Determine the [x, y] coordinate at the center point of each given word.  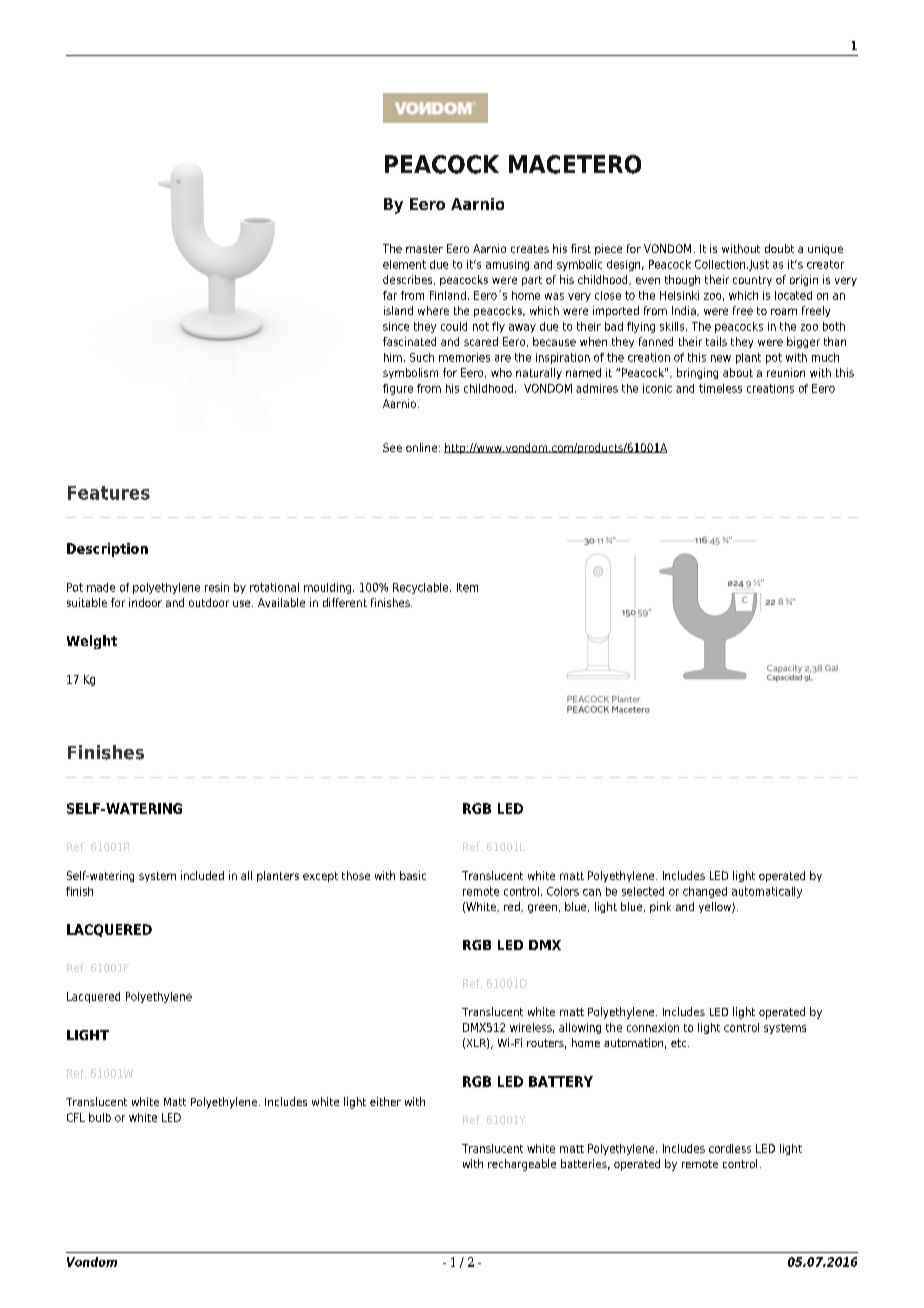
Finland [448, 295]
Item [467, 587]
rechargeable [522, 1165]
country [752, 281]
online [423, 447]
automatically [767, 892]
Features [109, 493]
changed [705, 892]
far [390, 295]
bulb [100, 1117]
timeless [720, 388]
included [202, 875]
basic [413, 875]
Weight [92, 642]
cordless [730, 1148]
